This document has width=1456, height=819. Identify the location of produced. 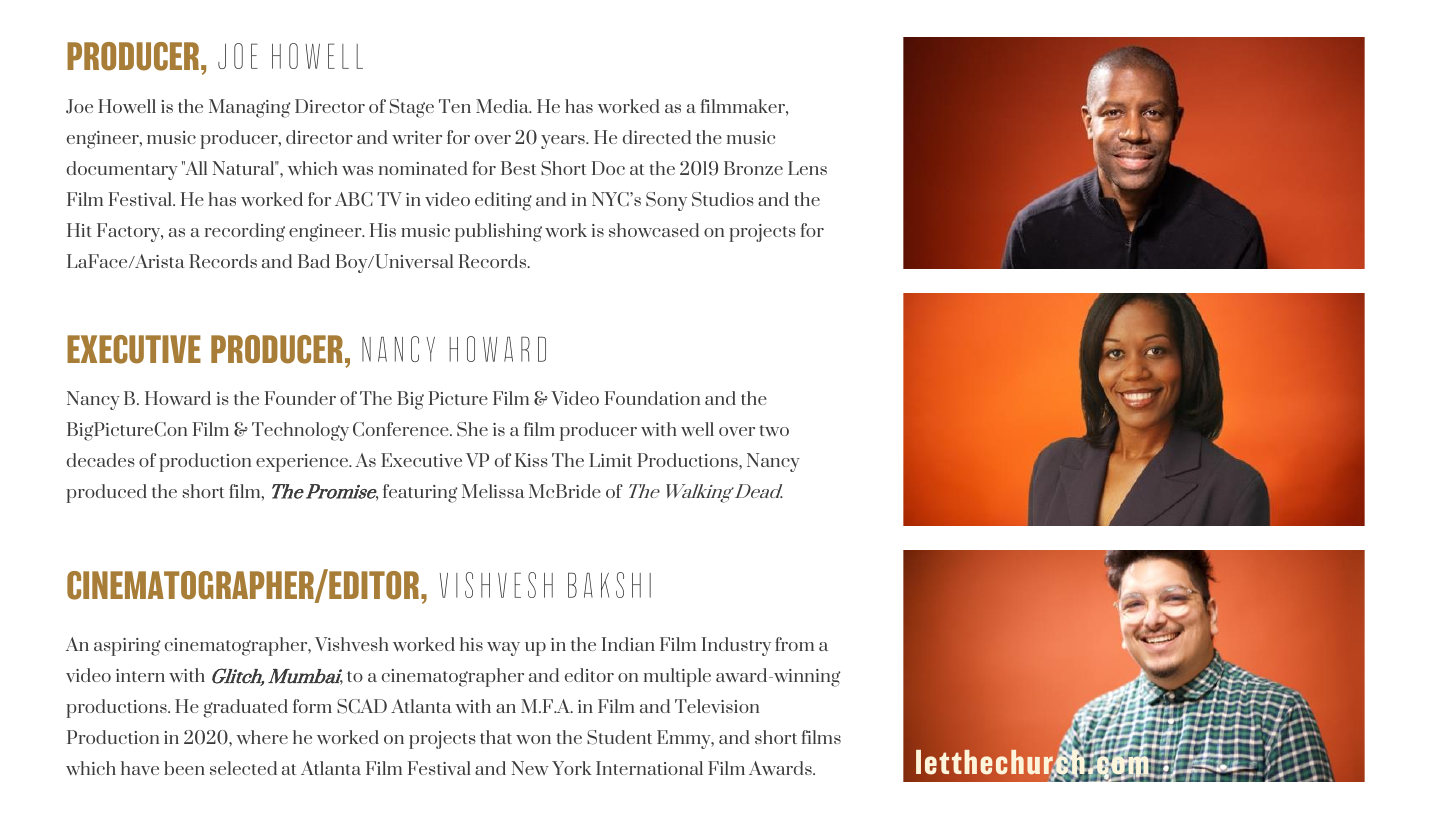
(106, 493).
